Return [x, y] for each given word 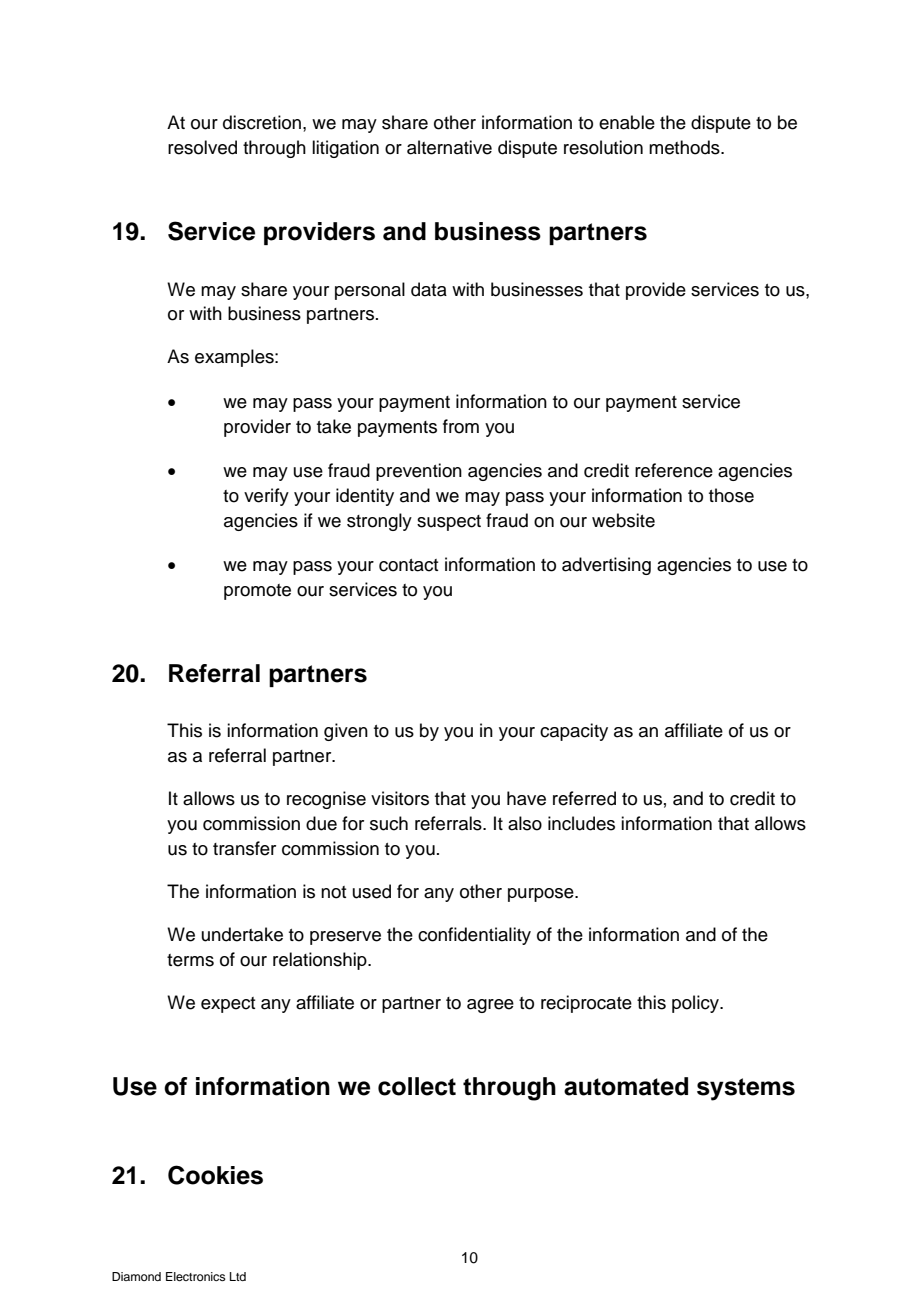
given [346, 732]
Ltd [238, 1276]
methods [685, 147]
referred [584, 798]
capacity [574, 732]
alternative [449, 147]
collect [417, 1086]
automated [626, 1086]
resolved [202, 147]
